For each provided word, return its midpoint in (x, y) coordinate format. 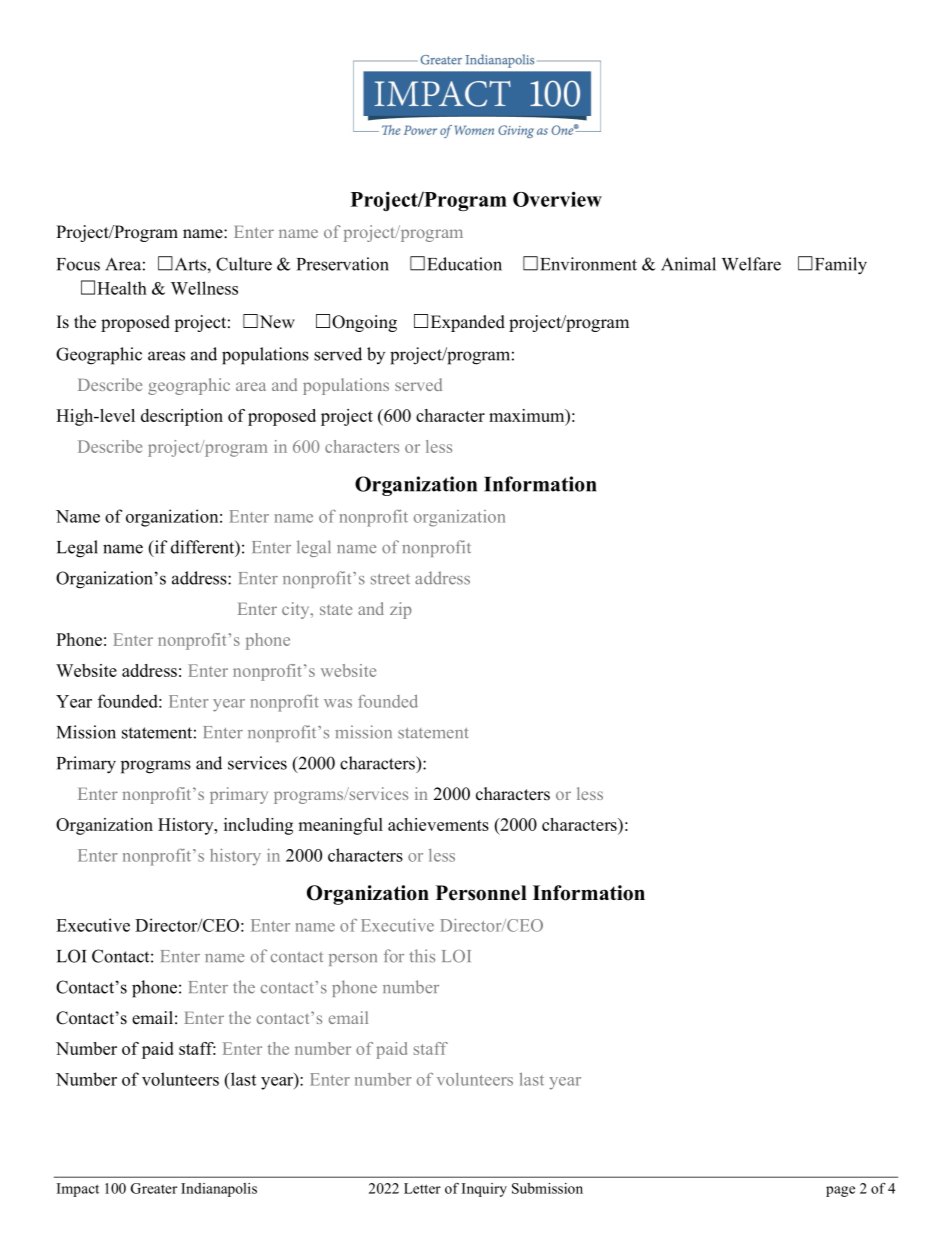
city (297, 610)
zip (401, 610)
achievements (438, 824)
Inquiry (484, 1190)
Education (464, 264)
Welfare (751, 264)
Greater (154, 1188)
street (390, 579)
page (840, 1191)
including (258, 826)
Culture (244, 264)
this (422, 956)
